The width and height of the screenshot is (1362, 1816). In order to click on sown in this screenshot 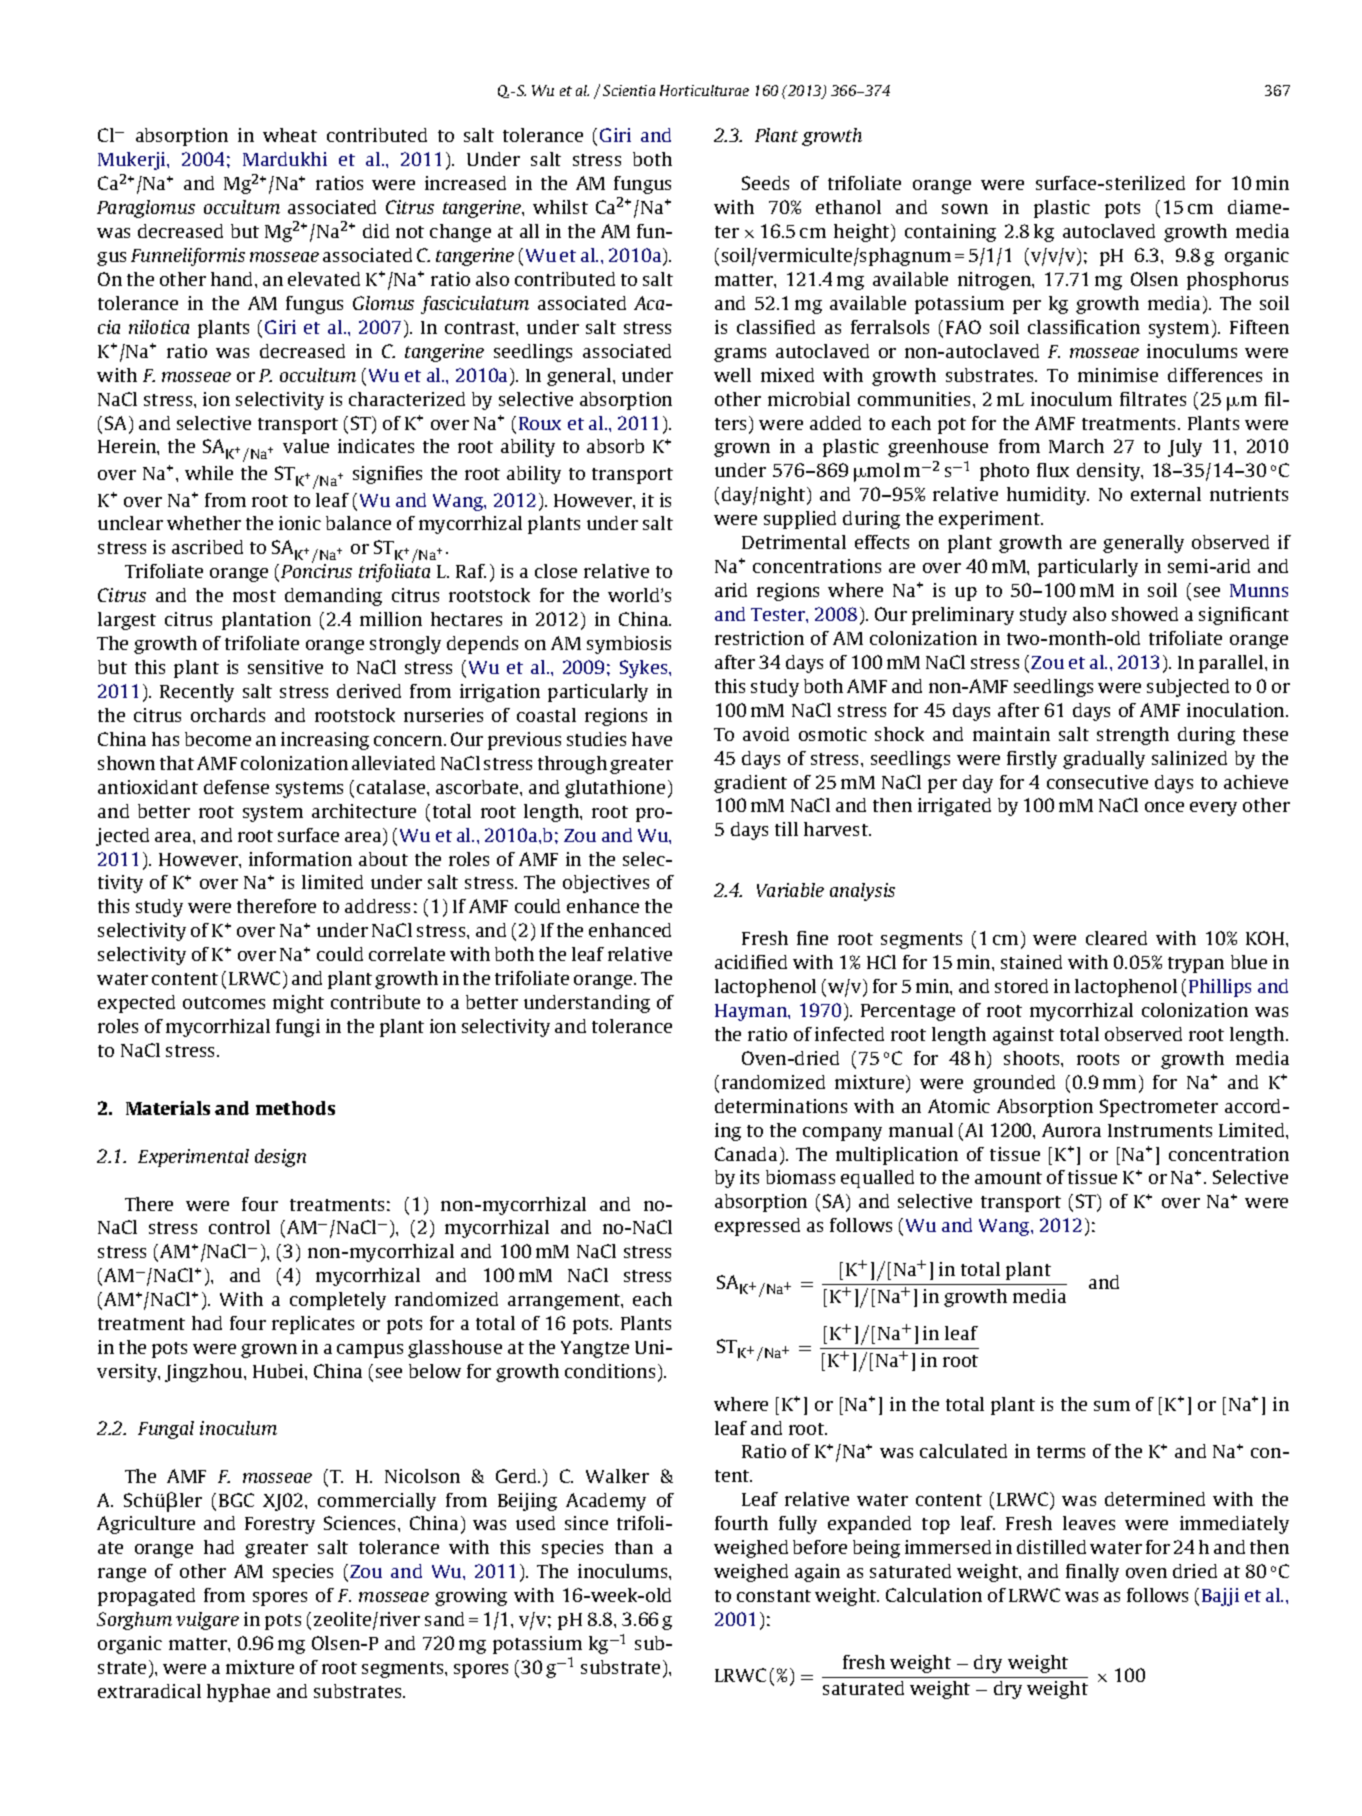, I will do `click(965, 209)`.
